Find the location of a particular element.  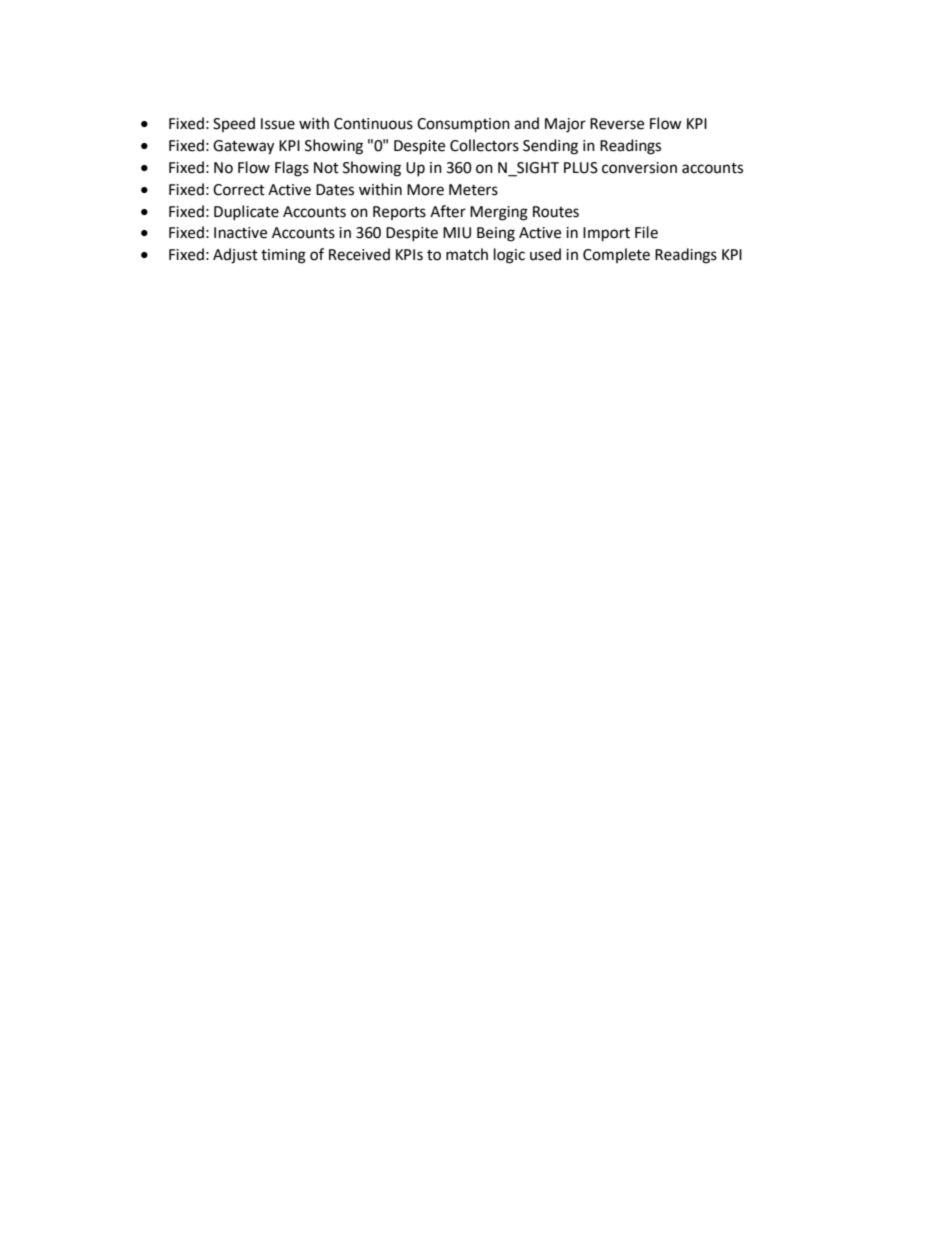

Reports is located at coordinates (399, 213).
